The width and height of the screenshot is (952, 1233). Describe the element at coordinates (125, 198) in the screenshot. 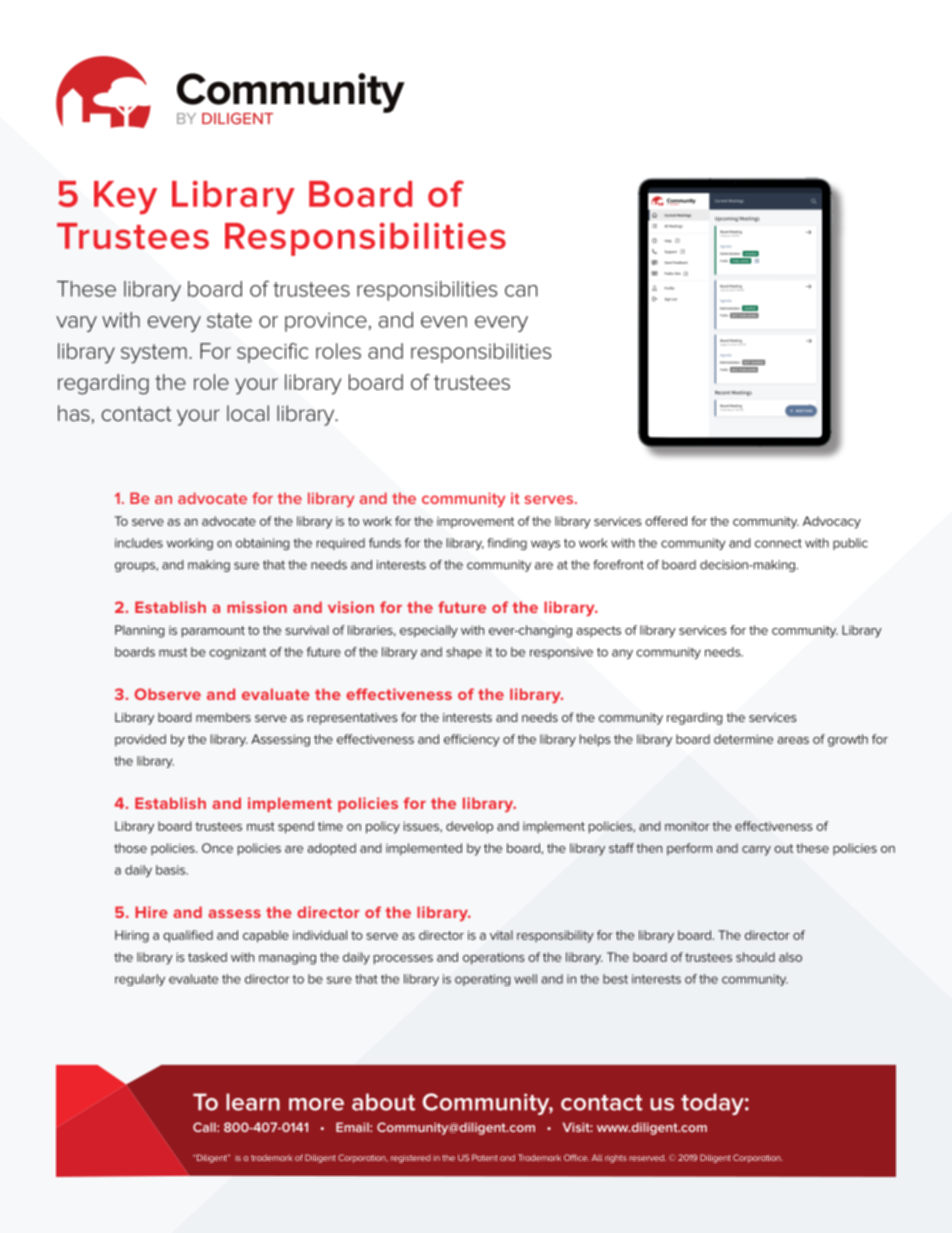

I see `Key` at that location.
